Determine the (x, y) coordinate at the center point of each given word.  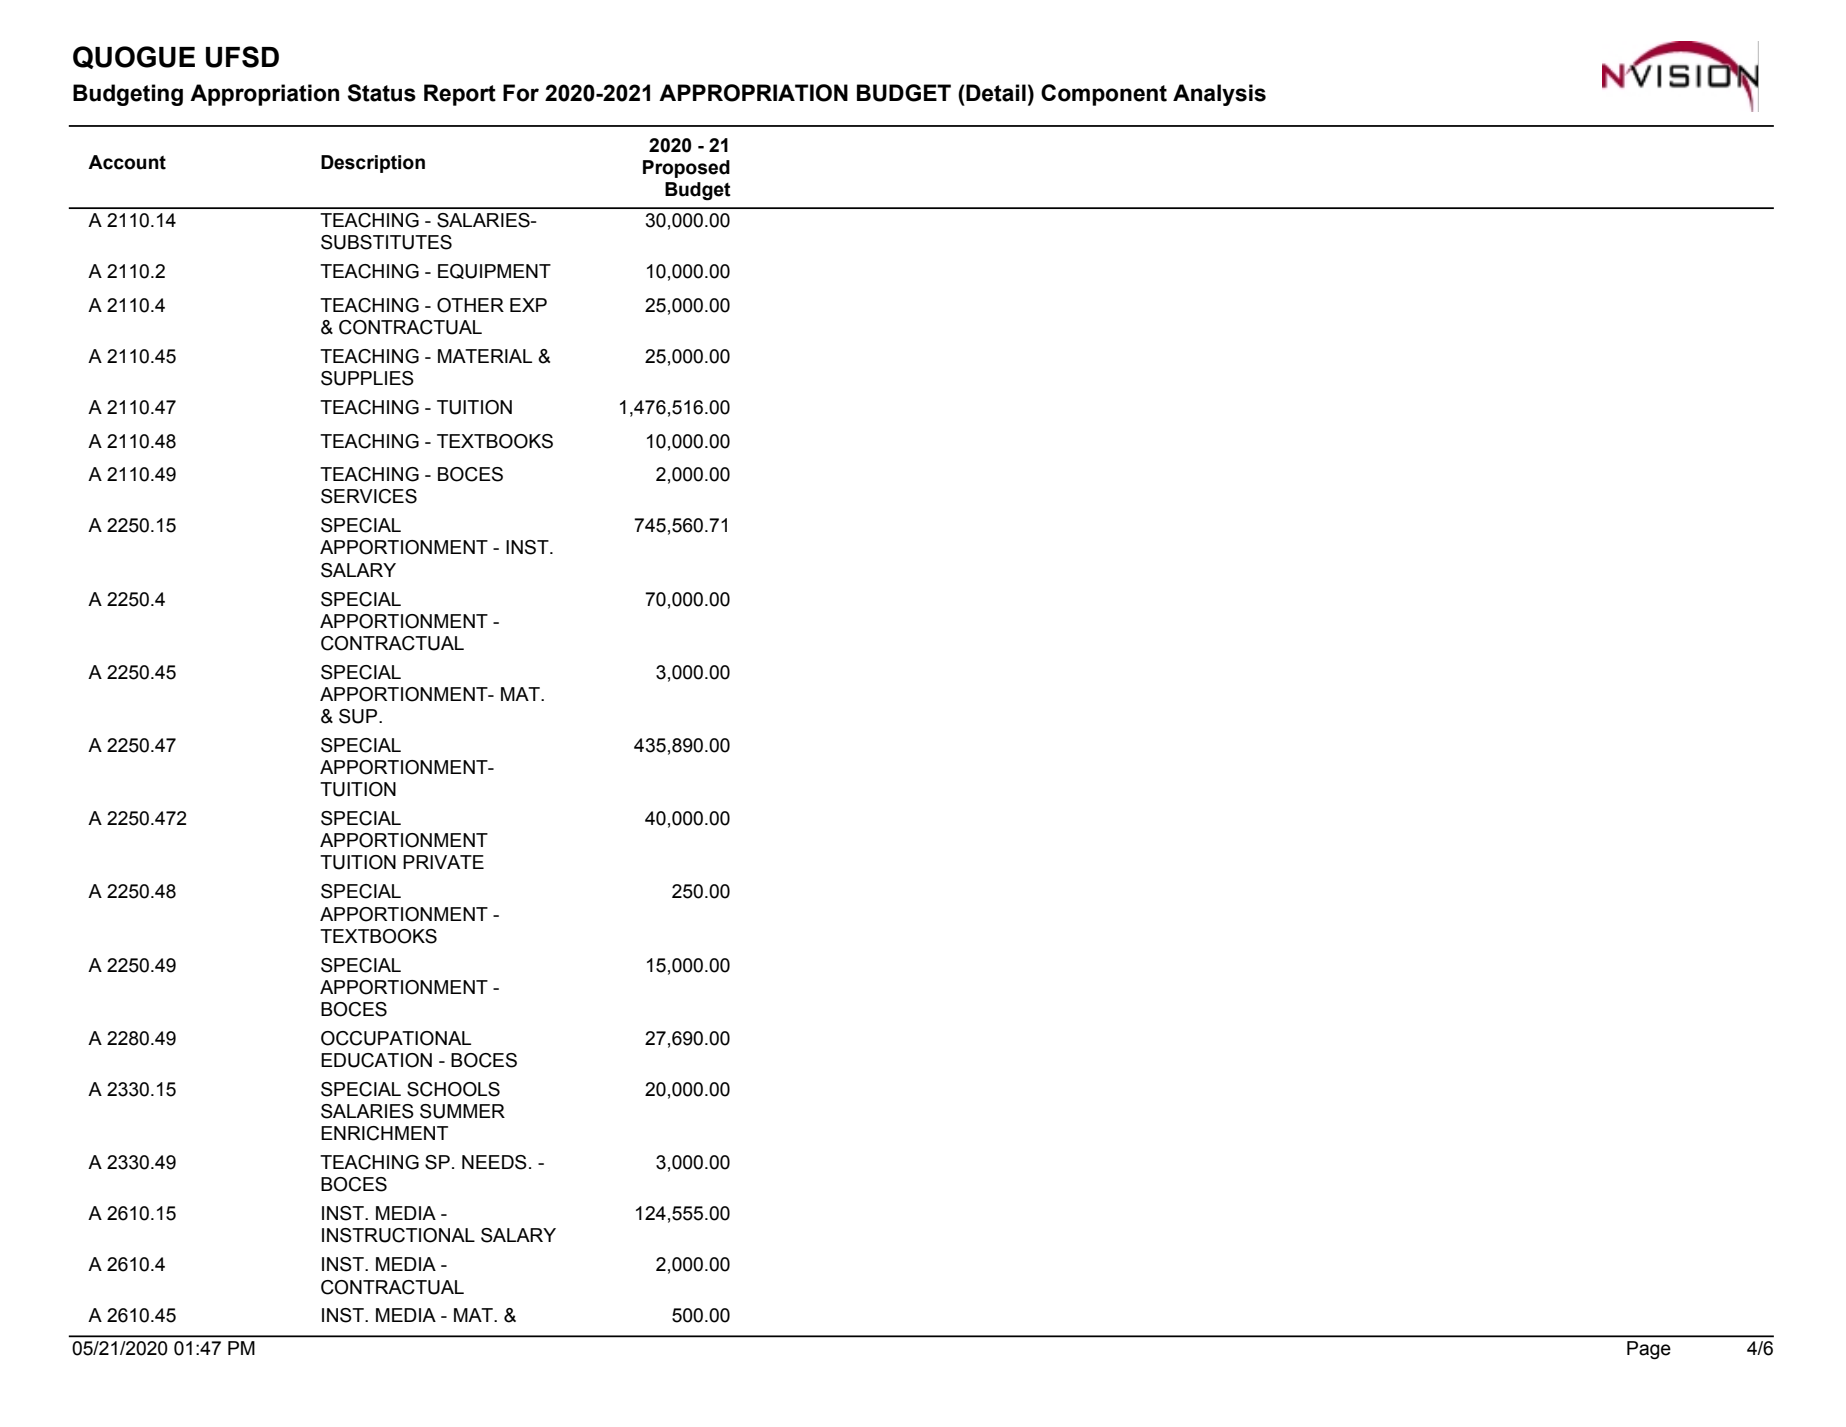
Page (1649, 1350)
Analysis (1219, 95)
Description (373, 164)
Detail (995, 93)
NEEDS (494, 1162)
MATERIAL (485, 356)
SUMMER (462, 1111)
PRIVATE (443, 862)
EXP (528, 305)
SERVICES (369, 496)
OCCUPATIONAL (396, 1038)
